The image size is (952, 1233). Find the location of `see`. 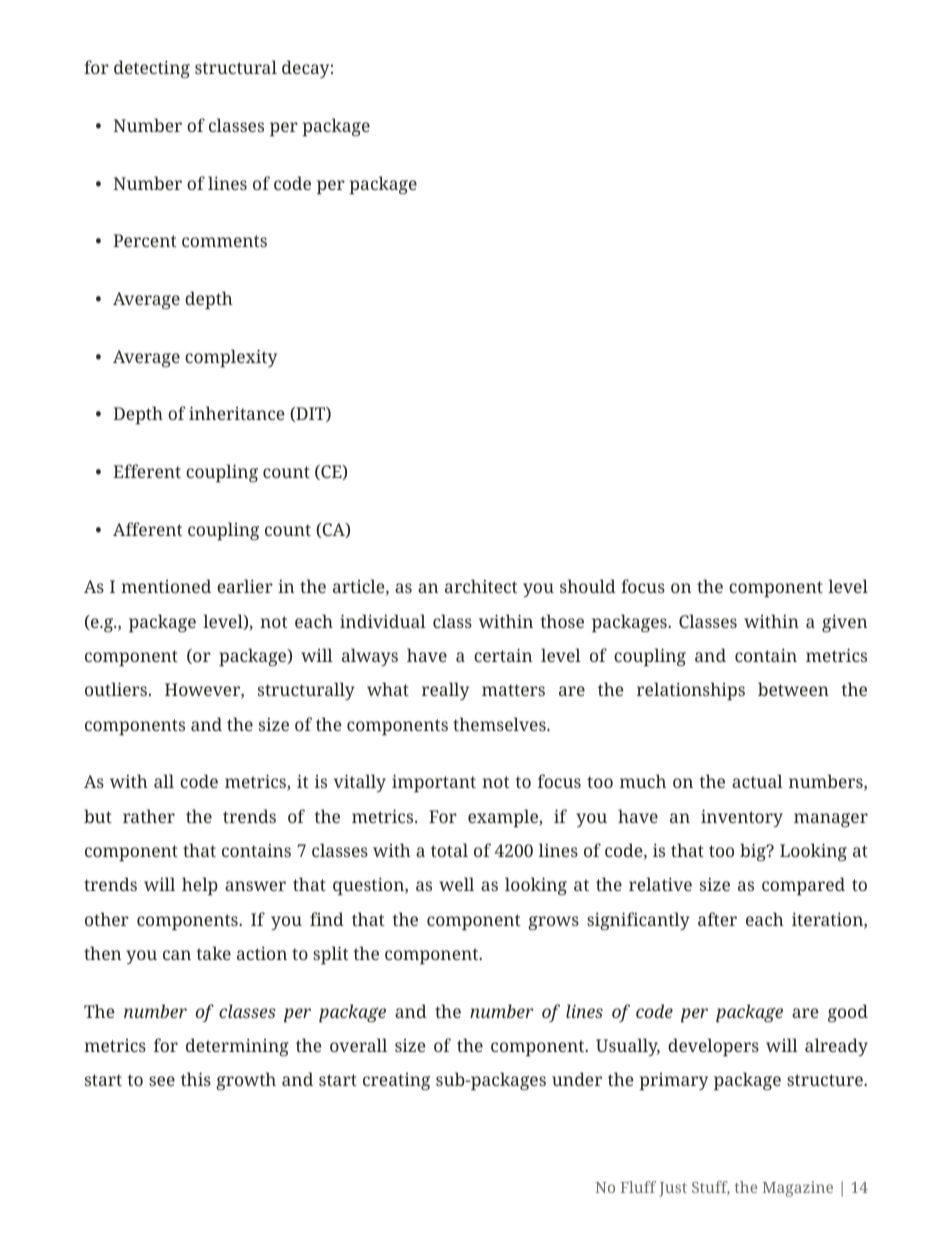

see is located at coordinates (162, 1081).
